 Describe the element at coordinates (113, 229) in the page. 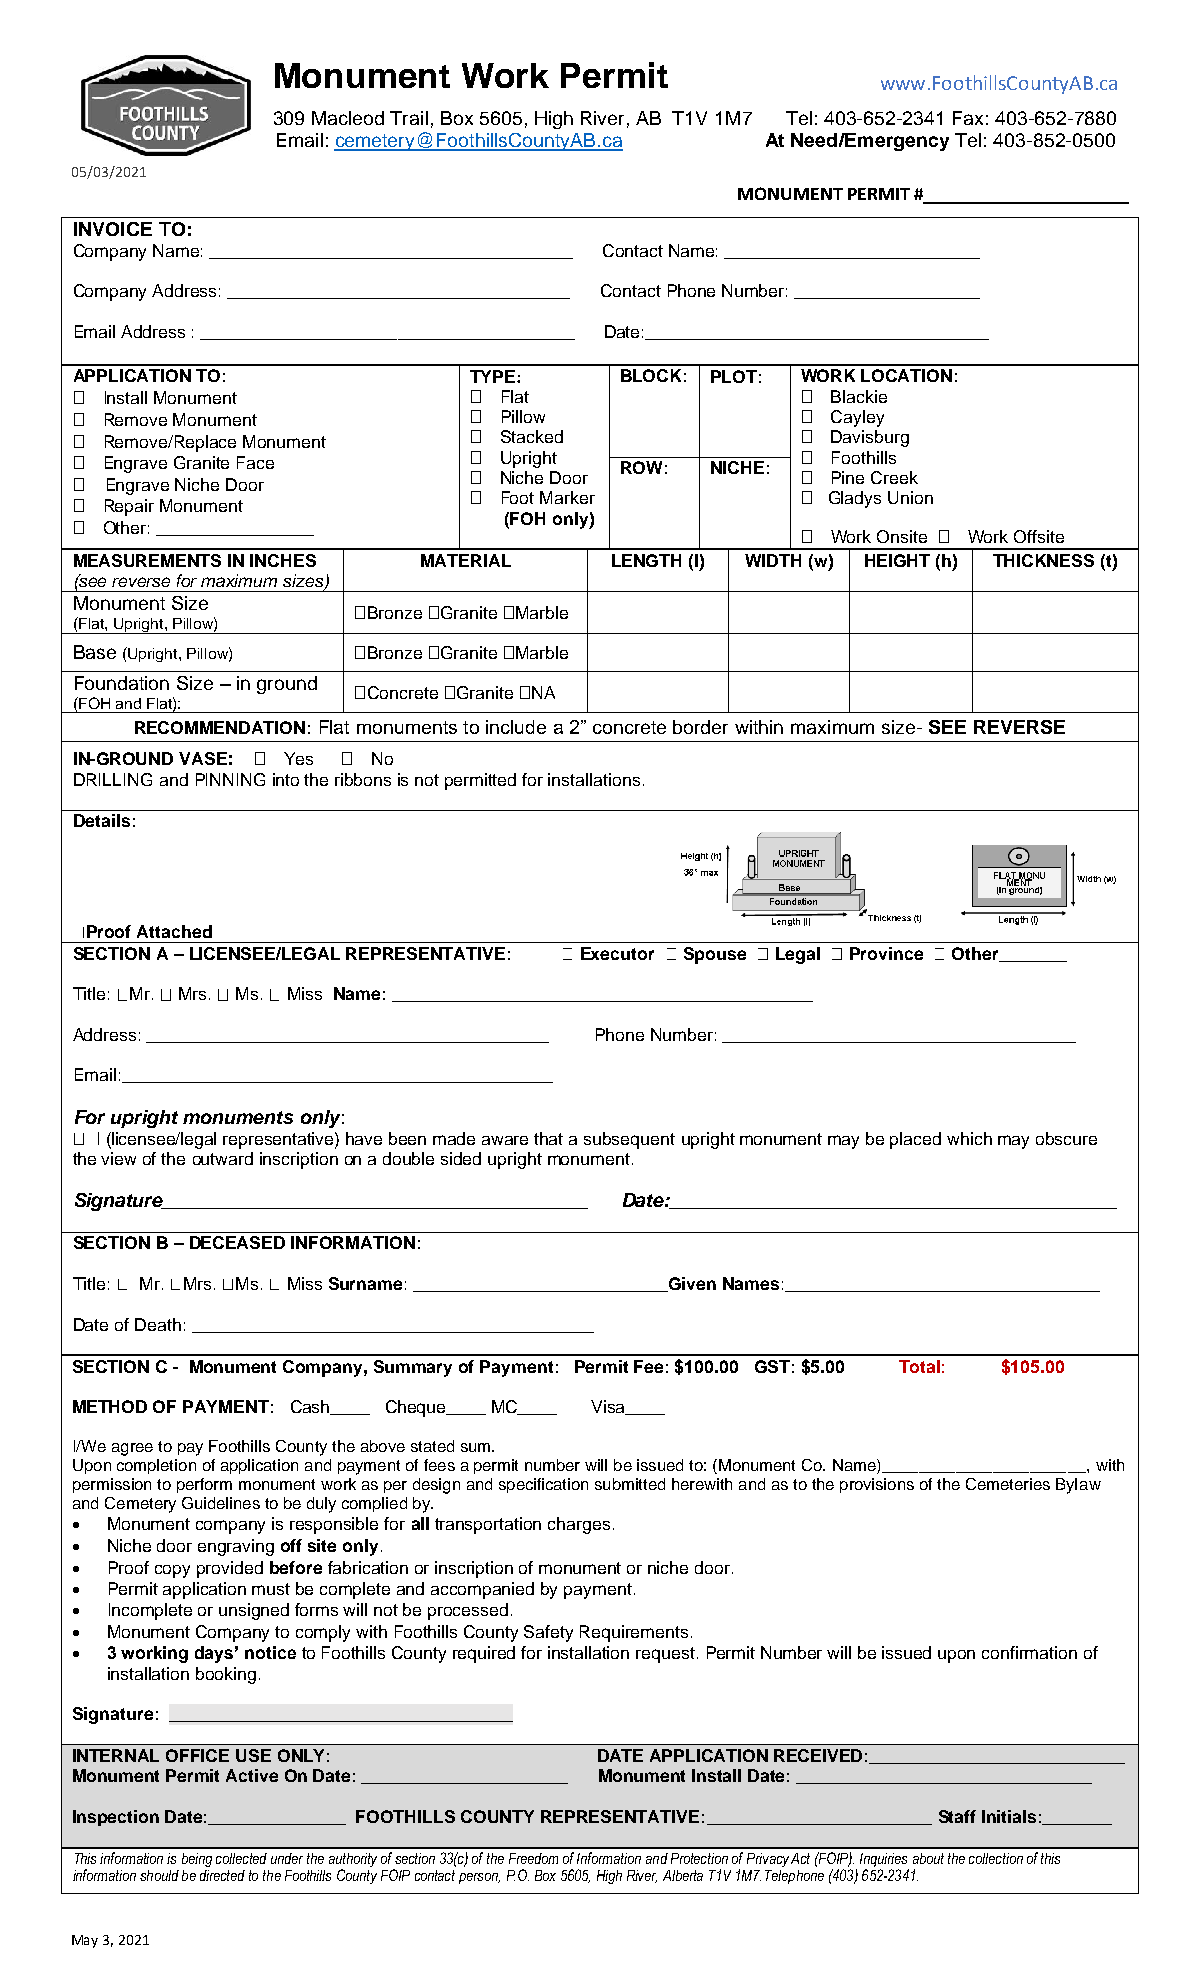

I see `INVOICE` at that location.
